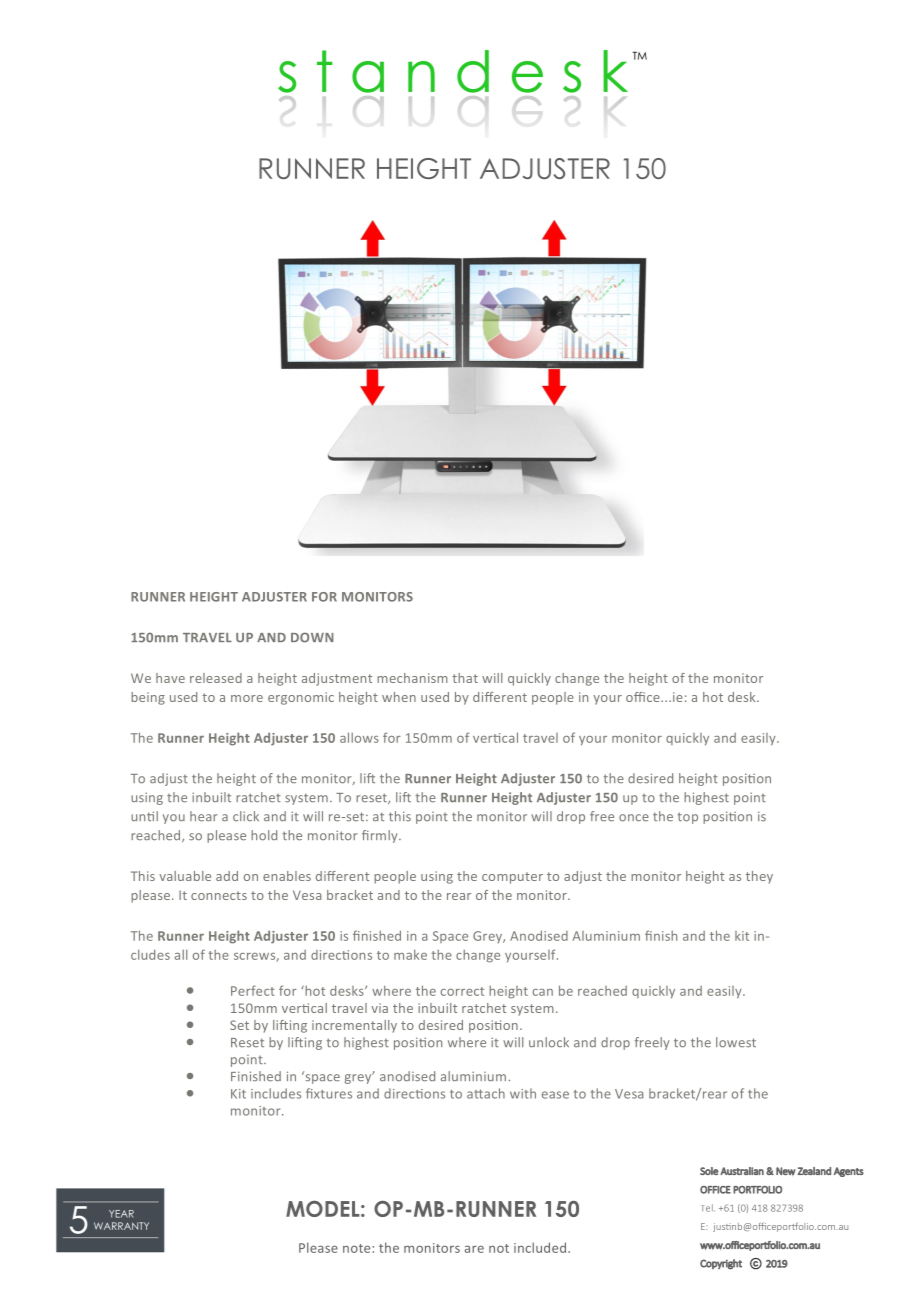  Describe the element at coordinates (474, 1249) in the image. I see `are` at that location.
